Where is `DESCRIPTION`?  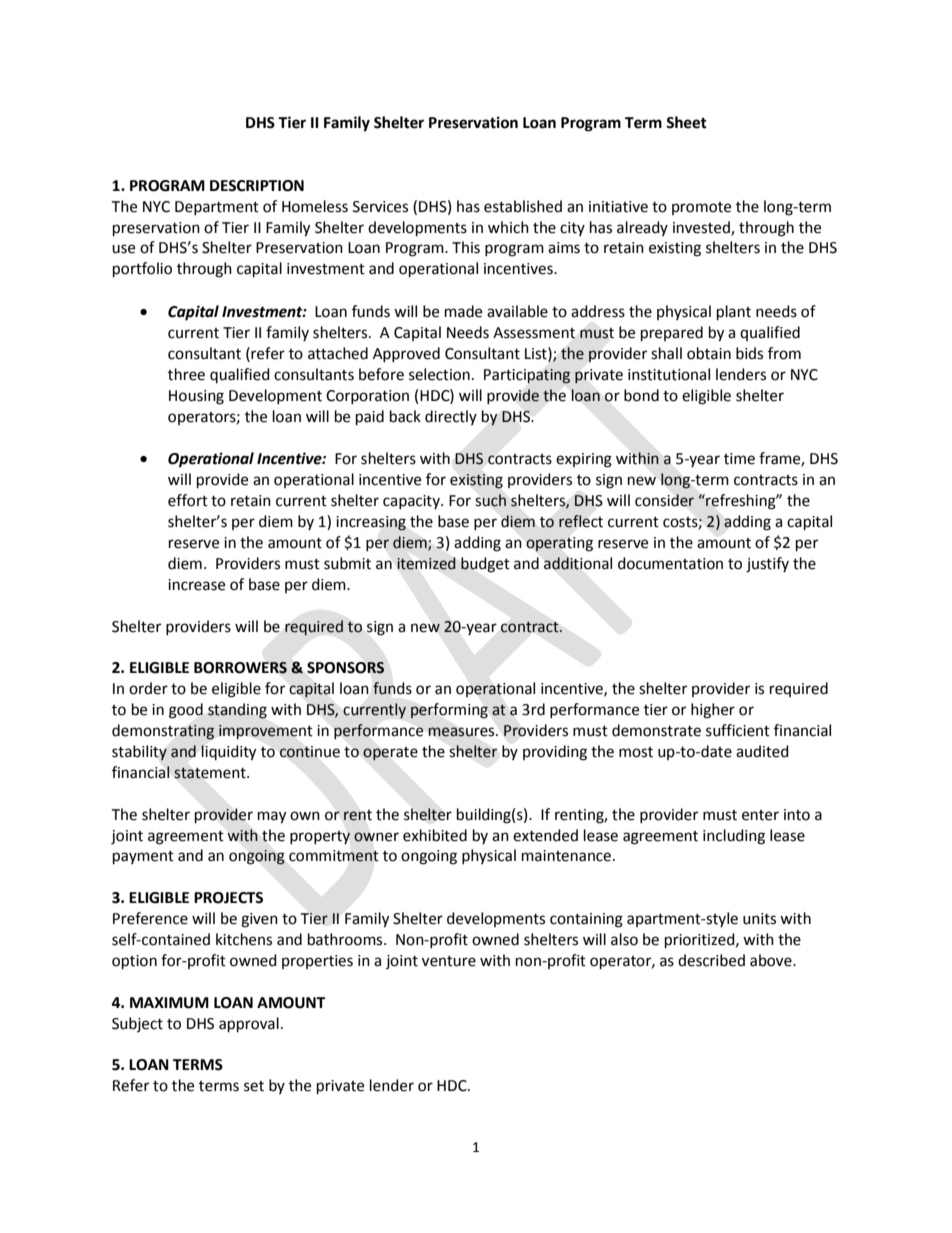 DESCRIPTION is located at coordinates (257, 186).
